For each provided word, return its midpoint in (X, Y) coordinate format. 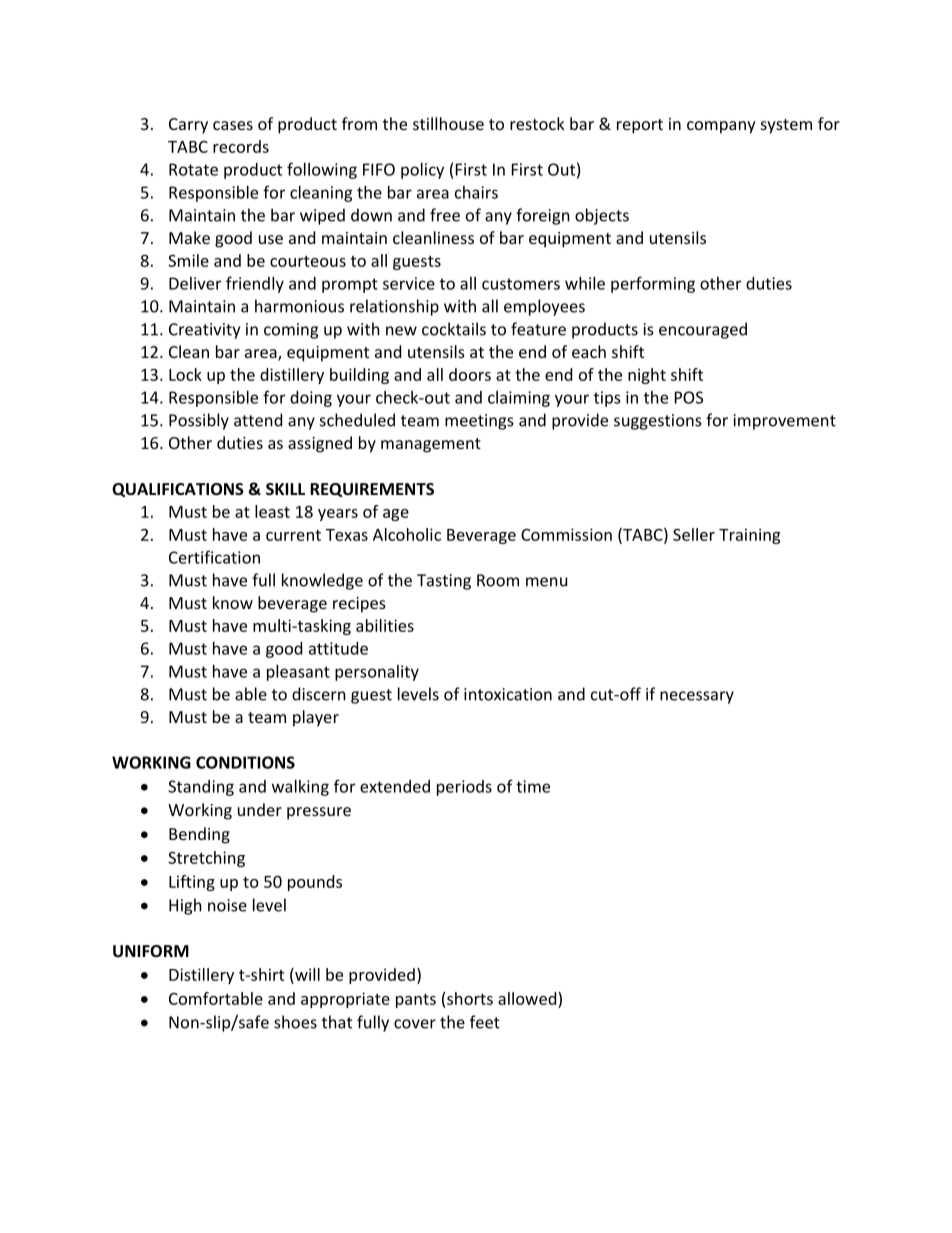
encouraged (703, 330)
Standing (201, 788)
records (241, 146)
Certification (214, 557)
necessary (697, 697)
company (721, 127)
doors (470, 374)
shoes (295, 1022)
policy (422, 171)
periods (464, 788)
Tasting (444, 582)
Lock (185, 374)
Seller (694, 534)
